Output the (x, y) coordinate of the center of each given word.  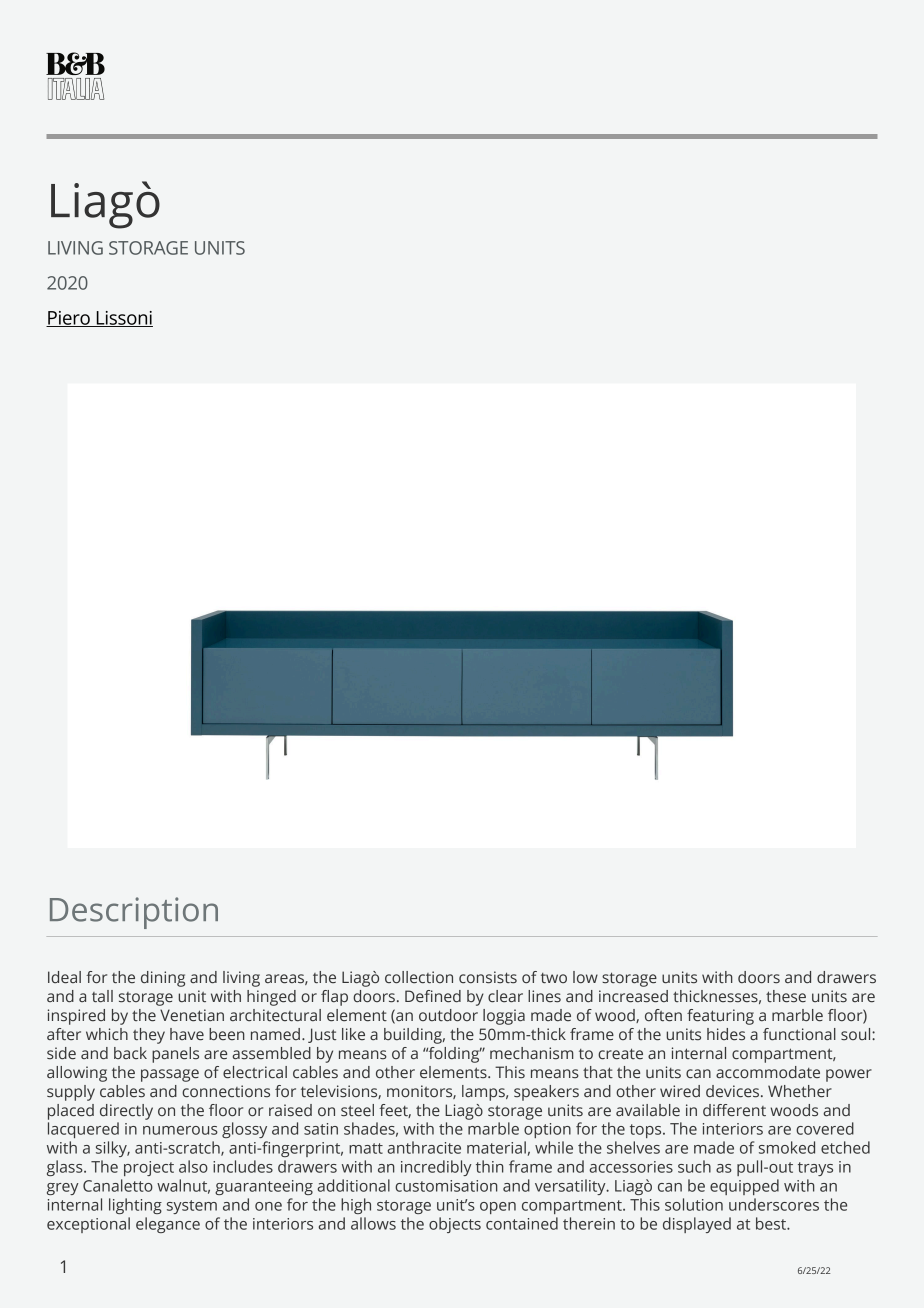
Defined (433, 996)
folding (454, 1055)
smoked (787, 1147)
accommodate (768, 1072)
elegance (168, 1225)
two (554, 978)
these (786, 996)
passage (170, 1075)
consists (488, 977)
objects (455, 1225)
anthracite (424, 1147)
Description (134, 913)
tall (102, 996)
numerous (180, 1130)
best (772, 1223)
